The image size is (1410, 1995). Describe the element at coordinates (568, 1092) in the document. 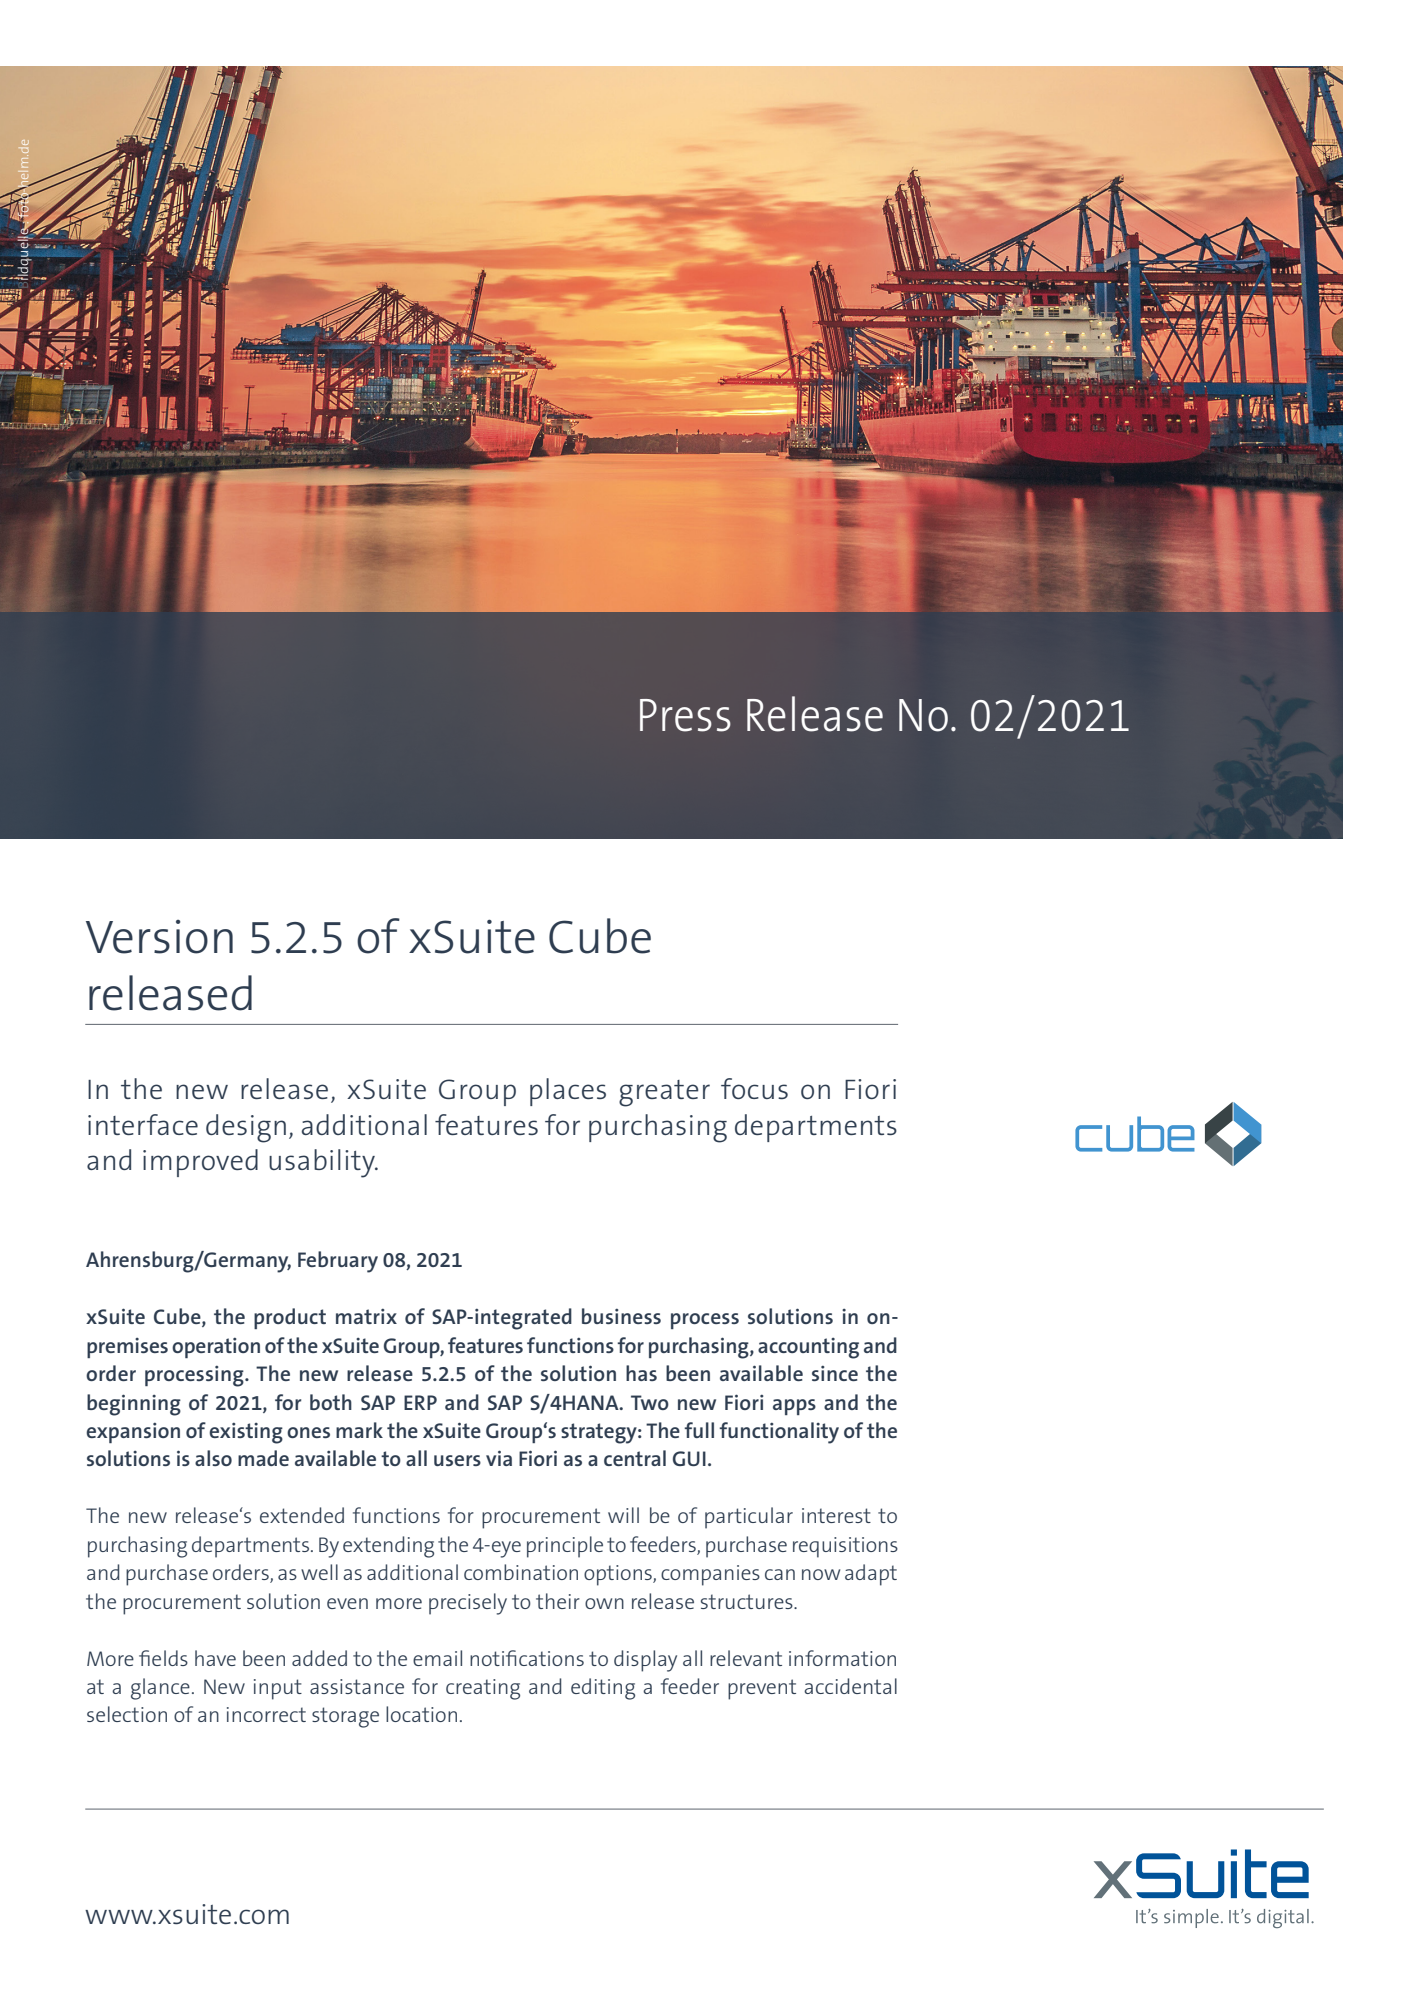

I see `places` at that location.
